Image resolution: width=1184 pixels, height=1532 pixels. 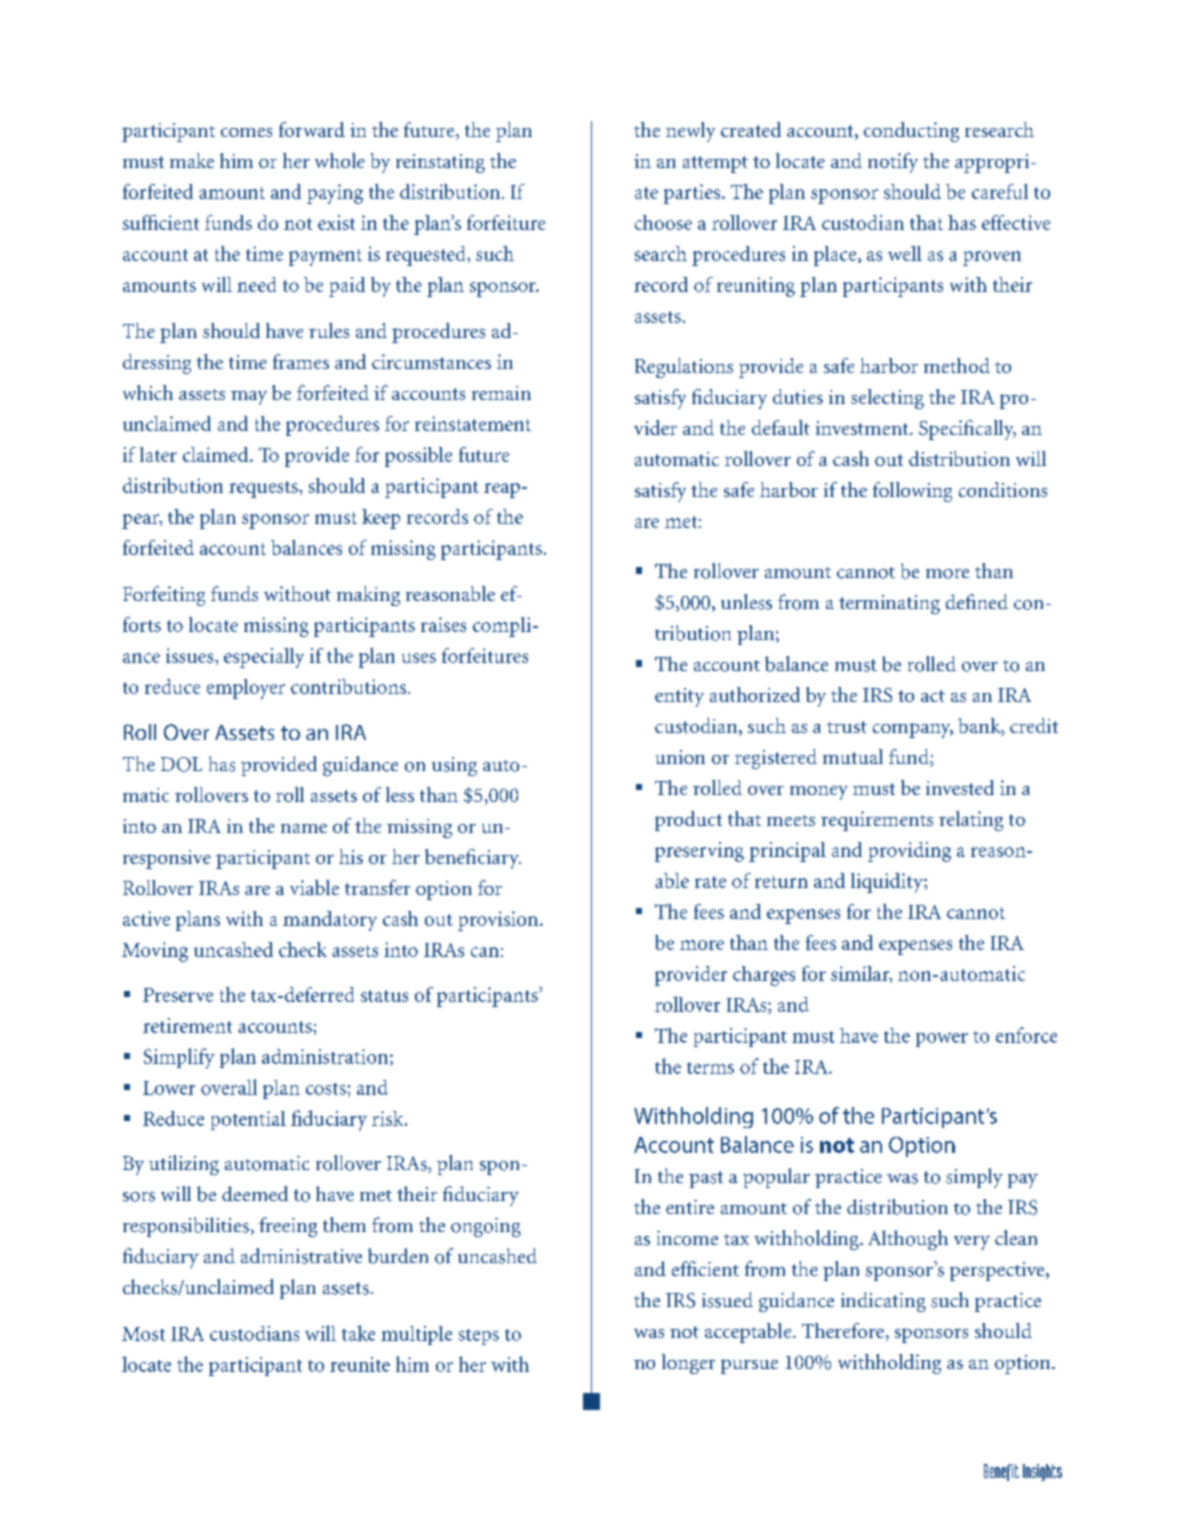 What do you see at coordinates (187, 1025) in the screenshot?
I see `retirement` at bounding box center [187, 1025].
